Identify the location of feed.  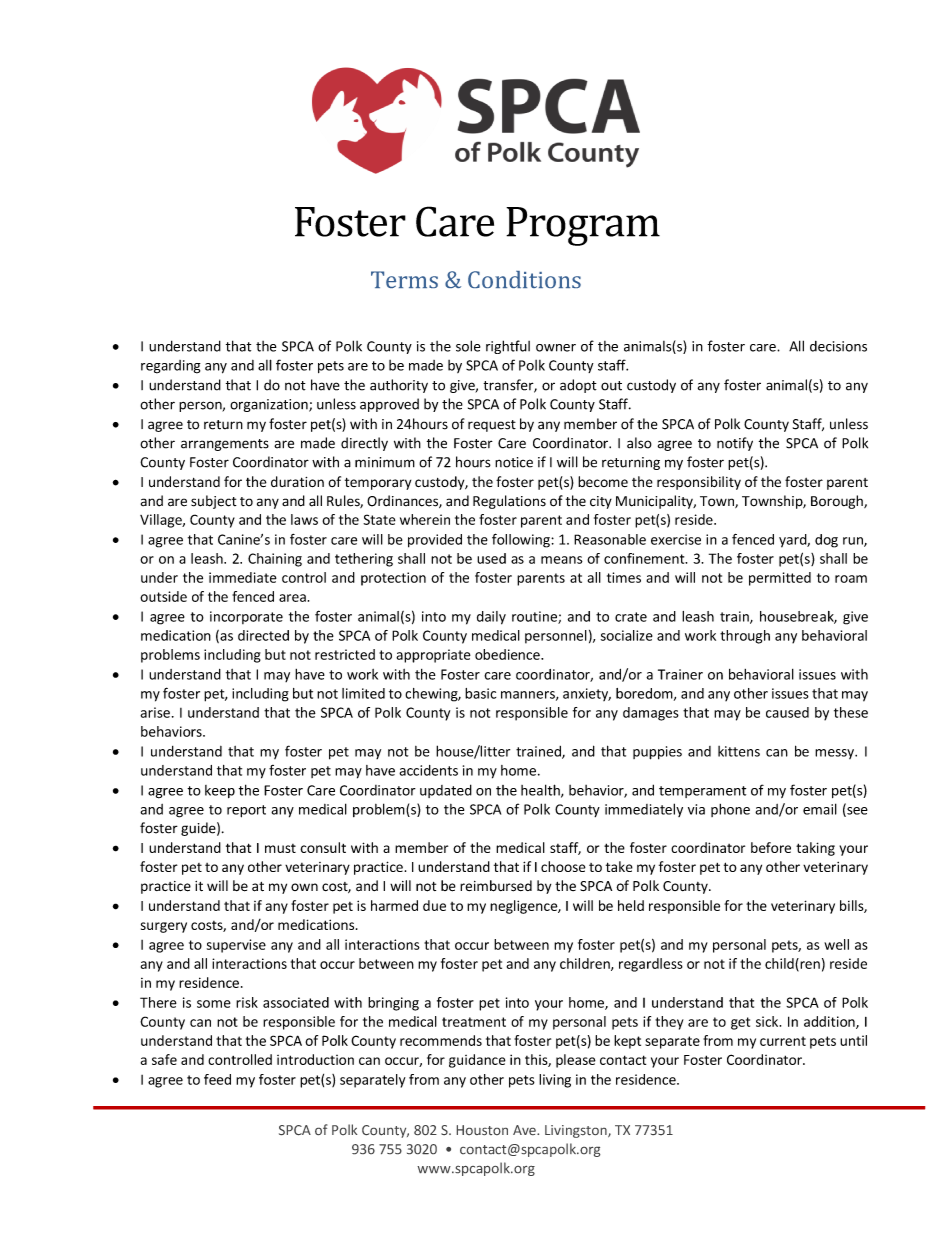
(217, 1079).
